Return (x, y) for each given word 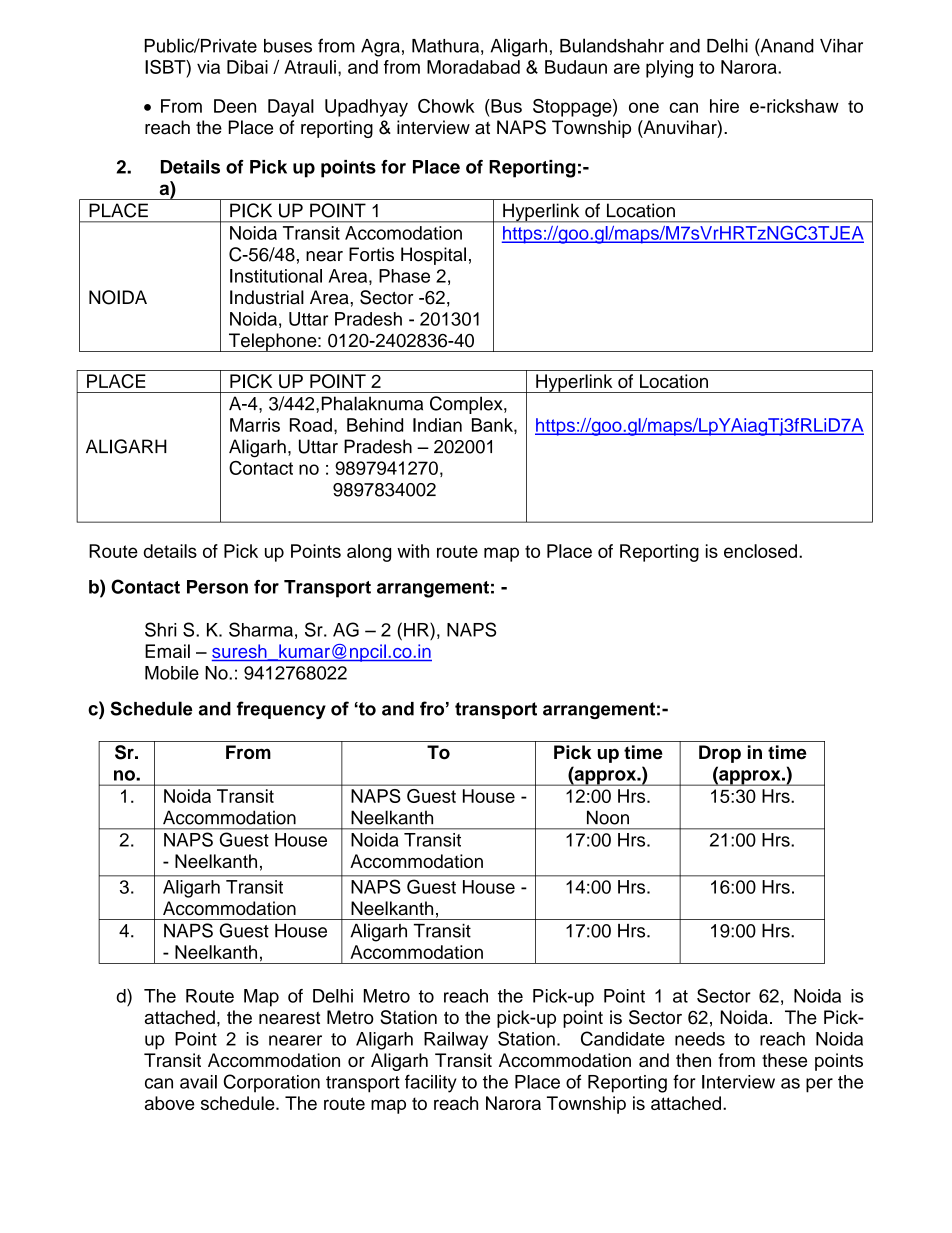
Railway (456, 1041)
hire (724, 106)
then (693, 1060)
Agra (380, 48)
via (208, 67)
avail (198, 1082)
